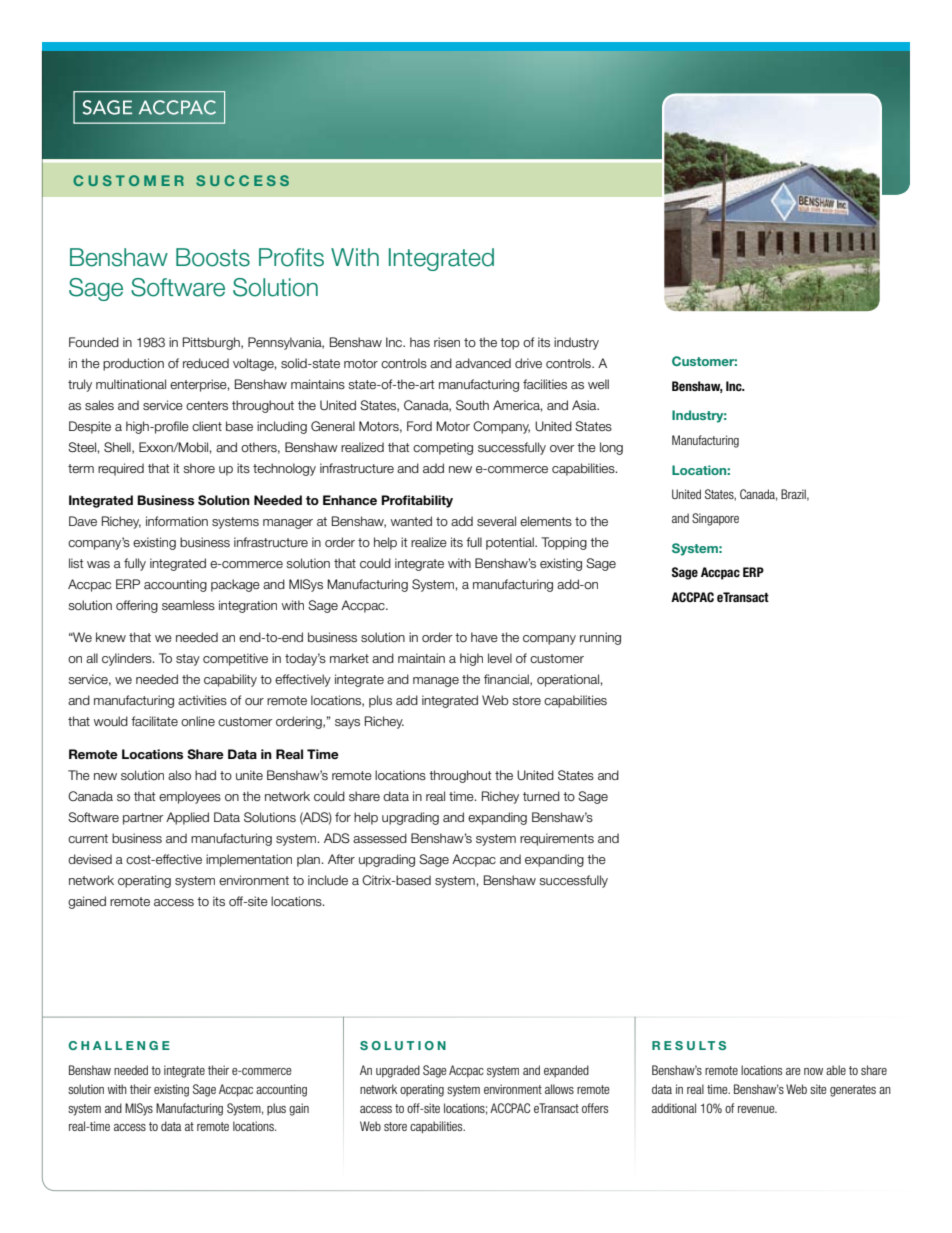  Describe the element at coordinates (380, 838) in the screenshot. I see `assessed` at that location.
